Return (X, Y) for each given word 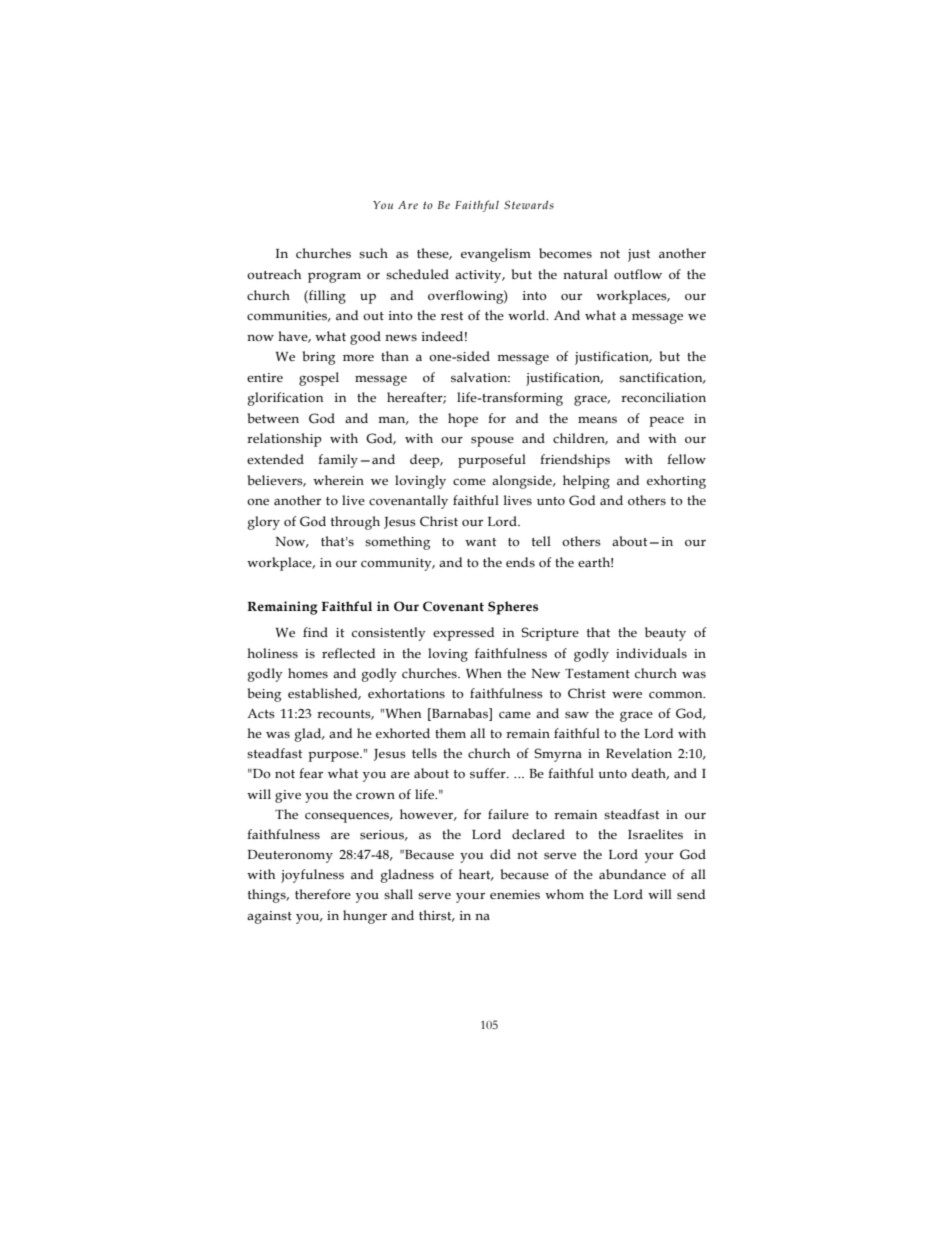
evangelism (496, 255)
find (315, 632)
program (334, 277)
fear (311, 773)
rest (452, 316)
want (480, 542)
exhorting (676, 482)
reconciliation (663, 397)
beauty (665, 634)
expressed (463, 634)
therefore (323, 894)
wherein (338, 480)
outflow (638, 274)
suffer (489, 773)
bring (318, 358)
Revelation (639, 753)
